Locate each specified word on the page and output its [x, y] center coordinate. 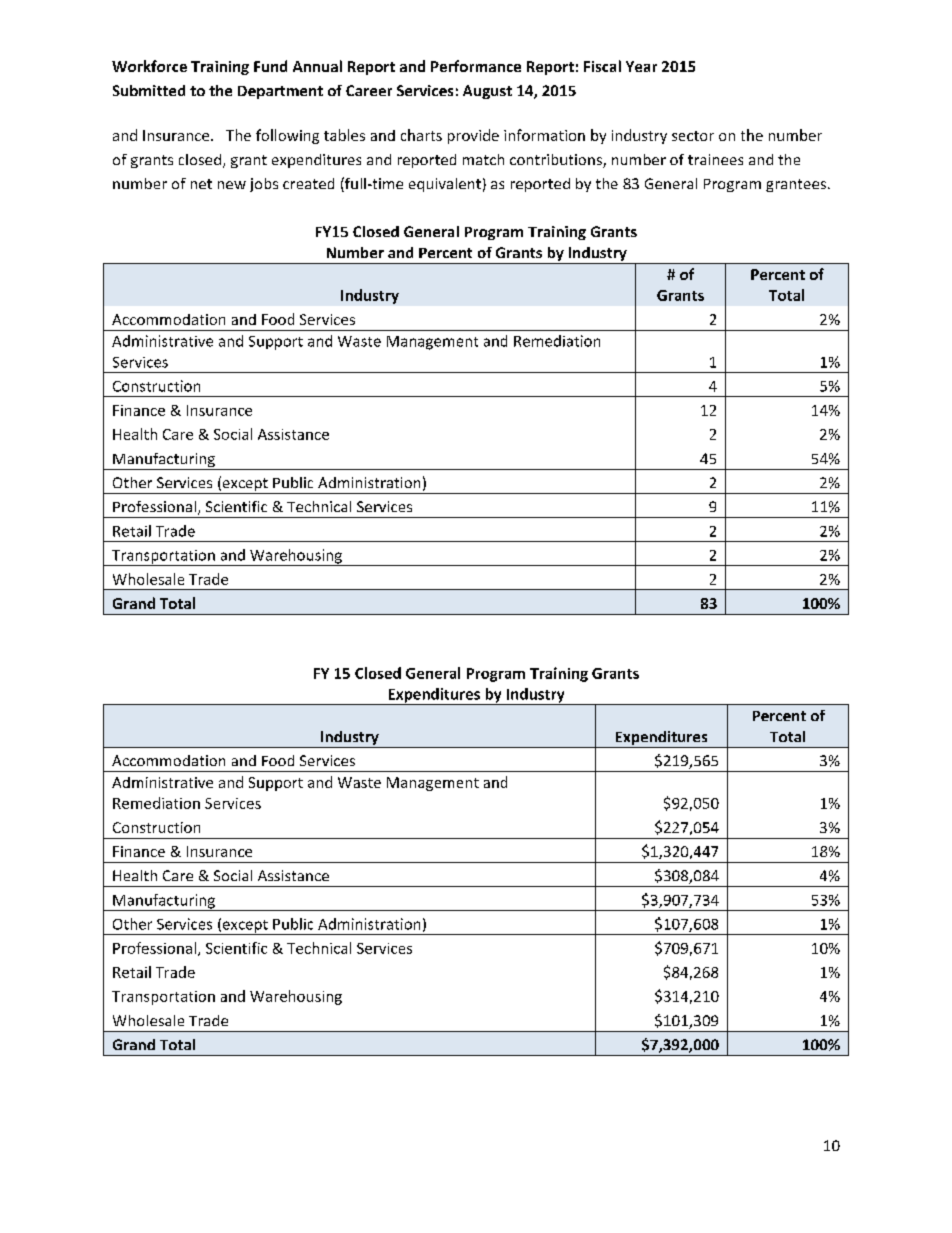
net [201, 184]
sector [693, 136]
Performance [476, 66]
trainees [715, 159]
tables [344, 135]
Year [641, 66]
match [483, 159]
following [287, 136]
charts [421, 135]
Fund [270, 66]
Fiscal [602, 66]
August [487, 92]
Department [280, 92]
